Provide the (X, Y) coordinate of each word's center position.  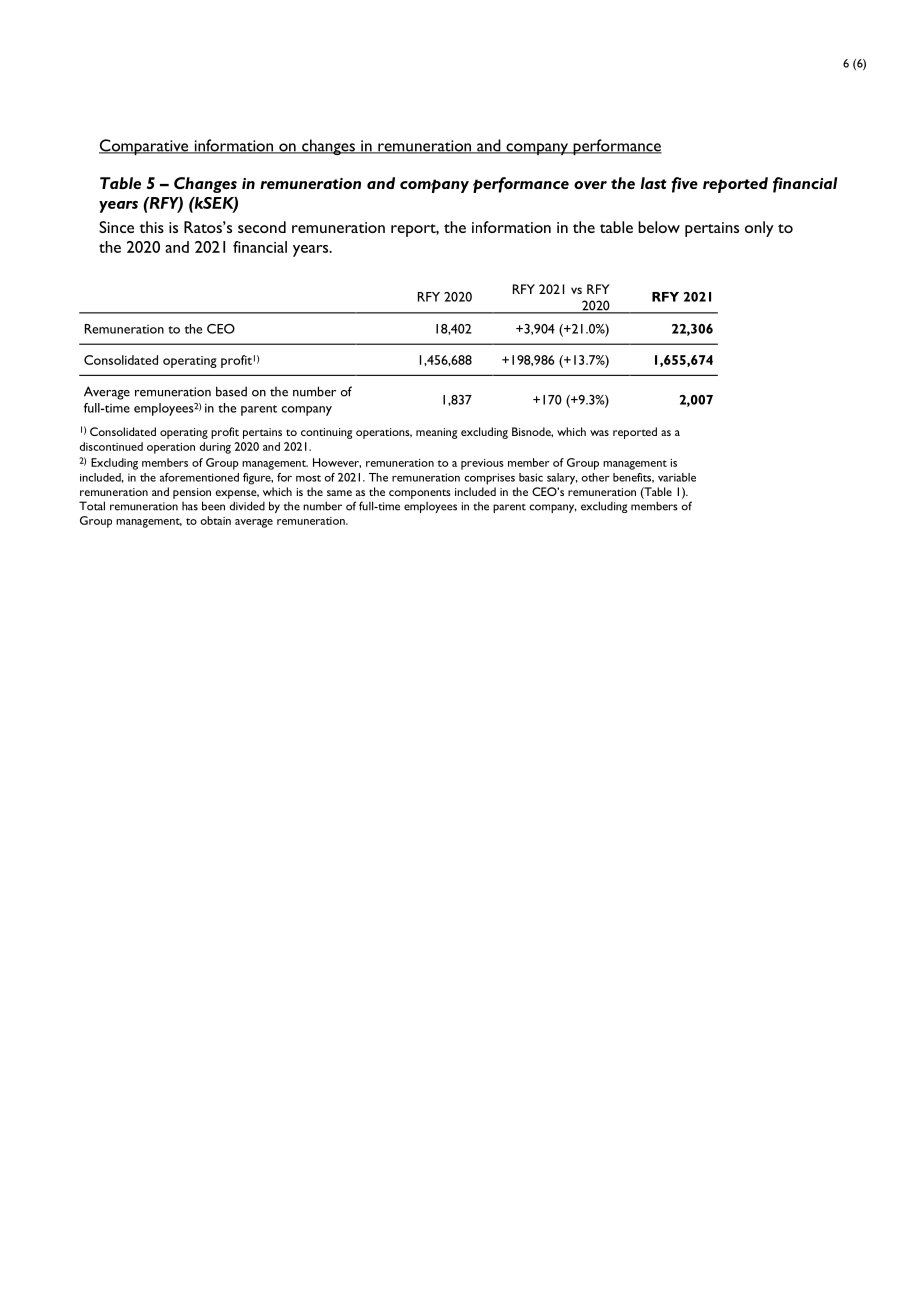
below (659, 227)
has (190, 506)
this (151, 227)
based (231, 391)
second (262, 227)
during (215, 448)
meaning (436, 433)
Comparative (145, 147)
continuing (326, 433)
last (654, 183)
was (599, 433)
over (590, 185)
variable (677, 477)
